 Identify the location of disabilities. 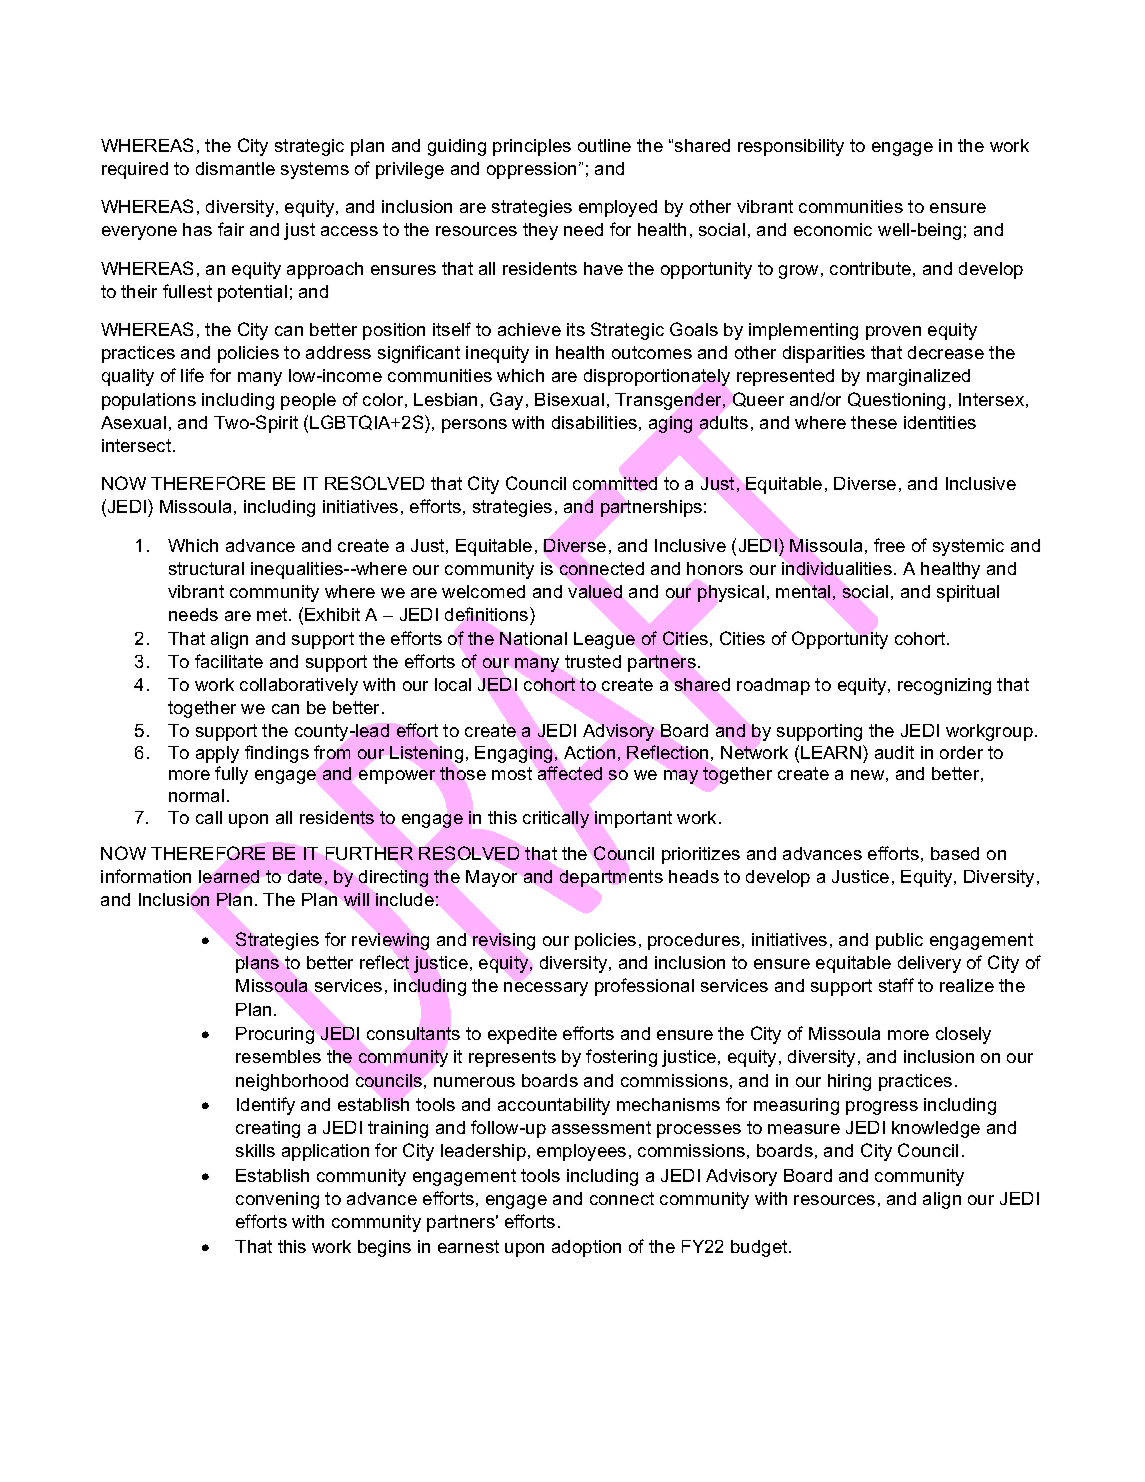
(594, 422).
